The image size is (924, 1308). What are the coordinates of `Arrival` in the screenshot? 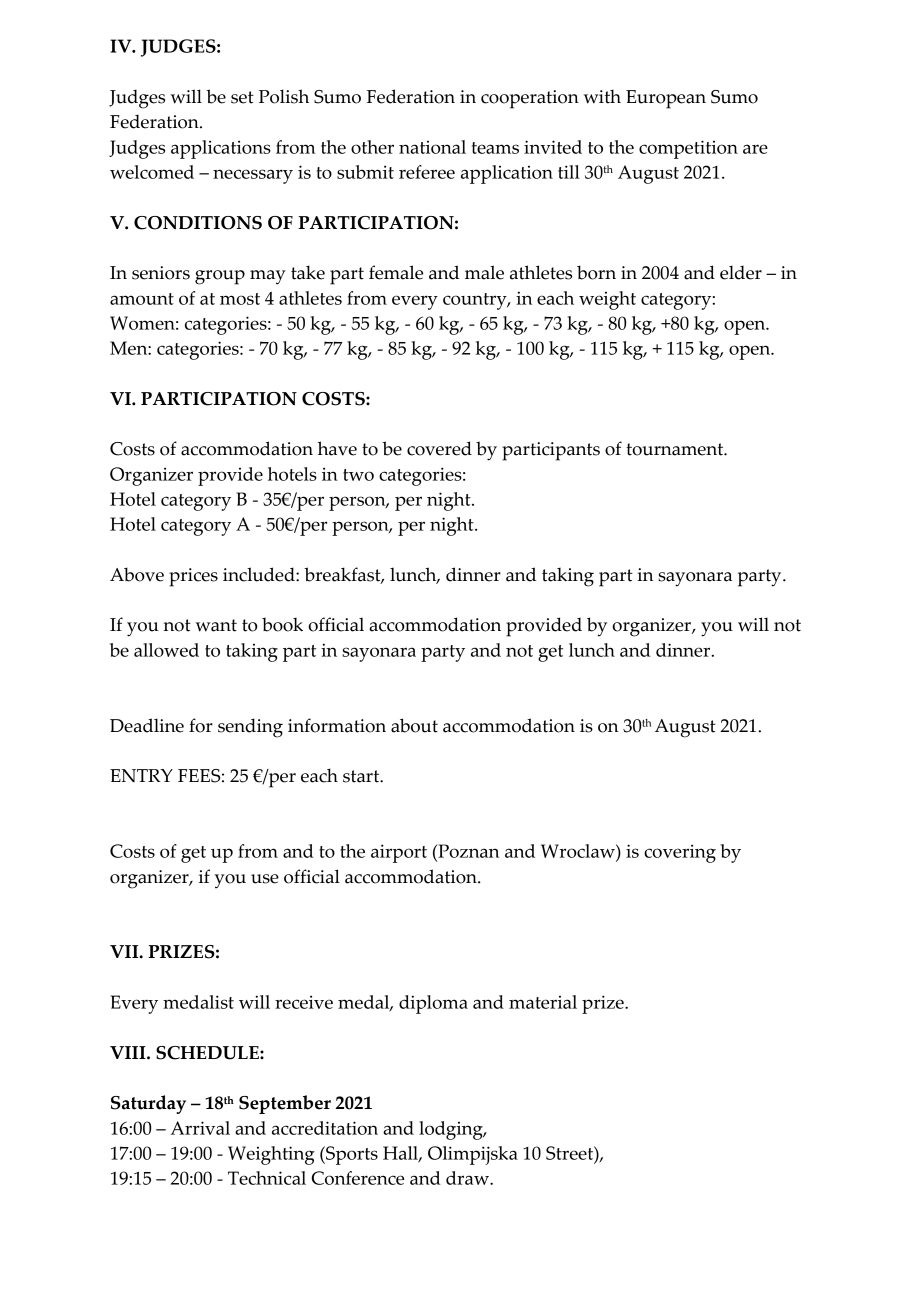 It's located at (200, 1128).
